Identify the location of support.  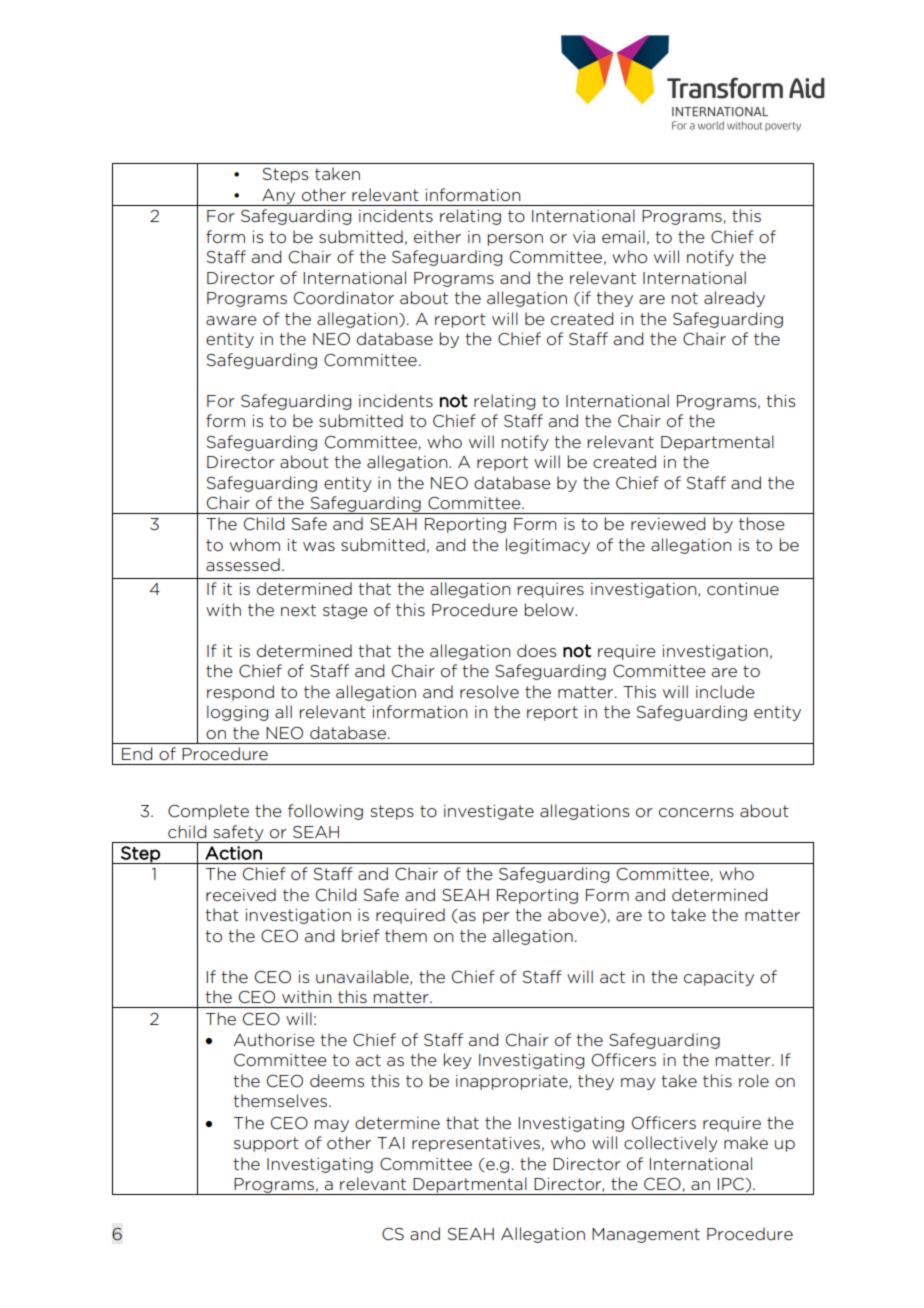
(266, 1144).
